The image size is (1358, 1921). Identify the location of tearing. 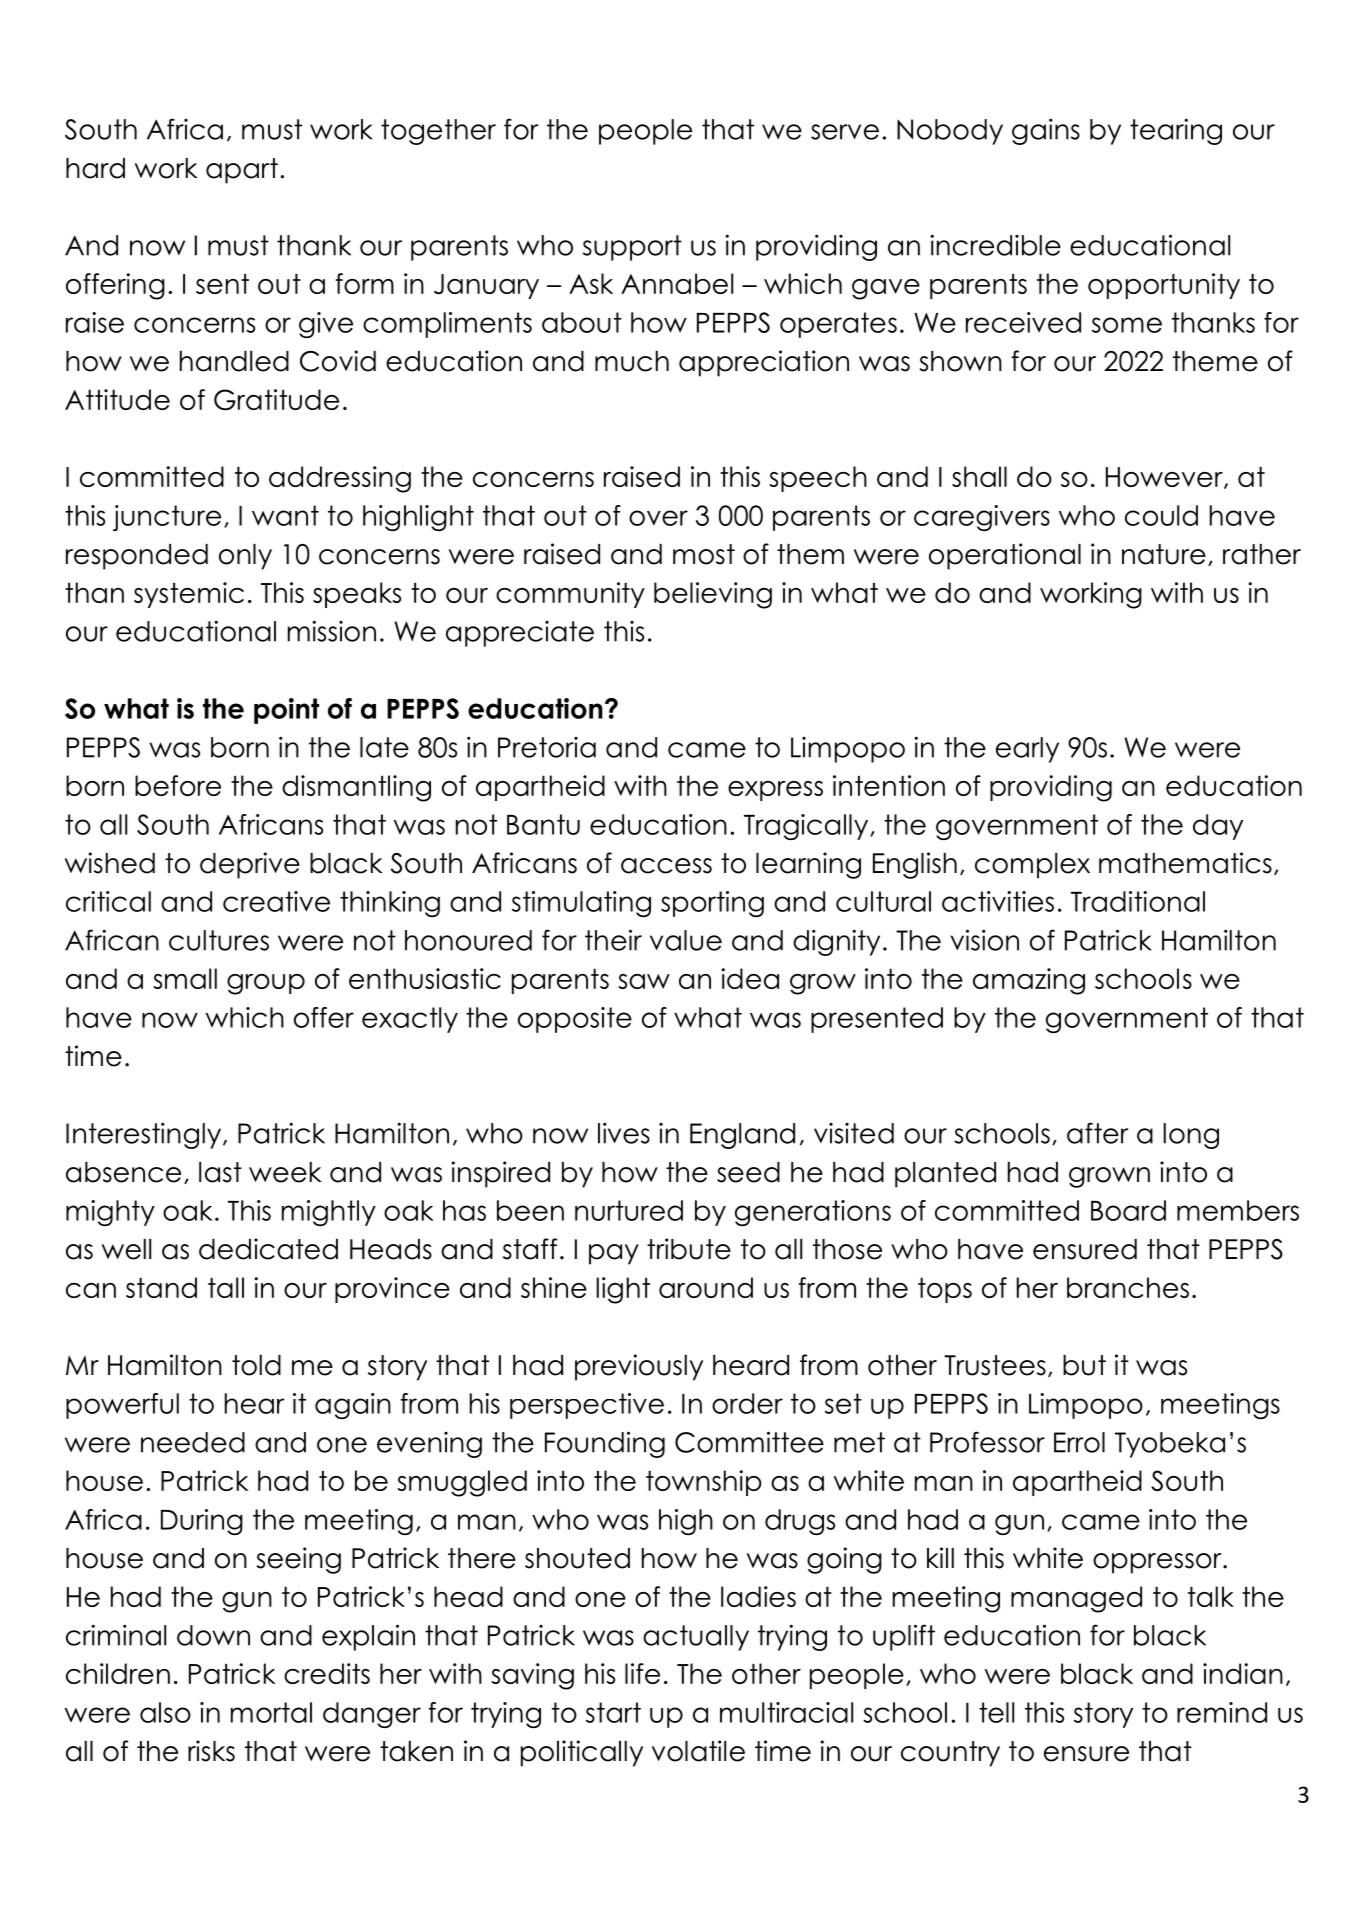
(1176, 131).
